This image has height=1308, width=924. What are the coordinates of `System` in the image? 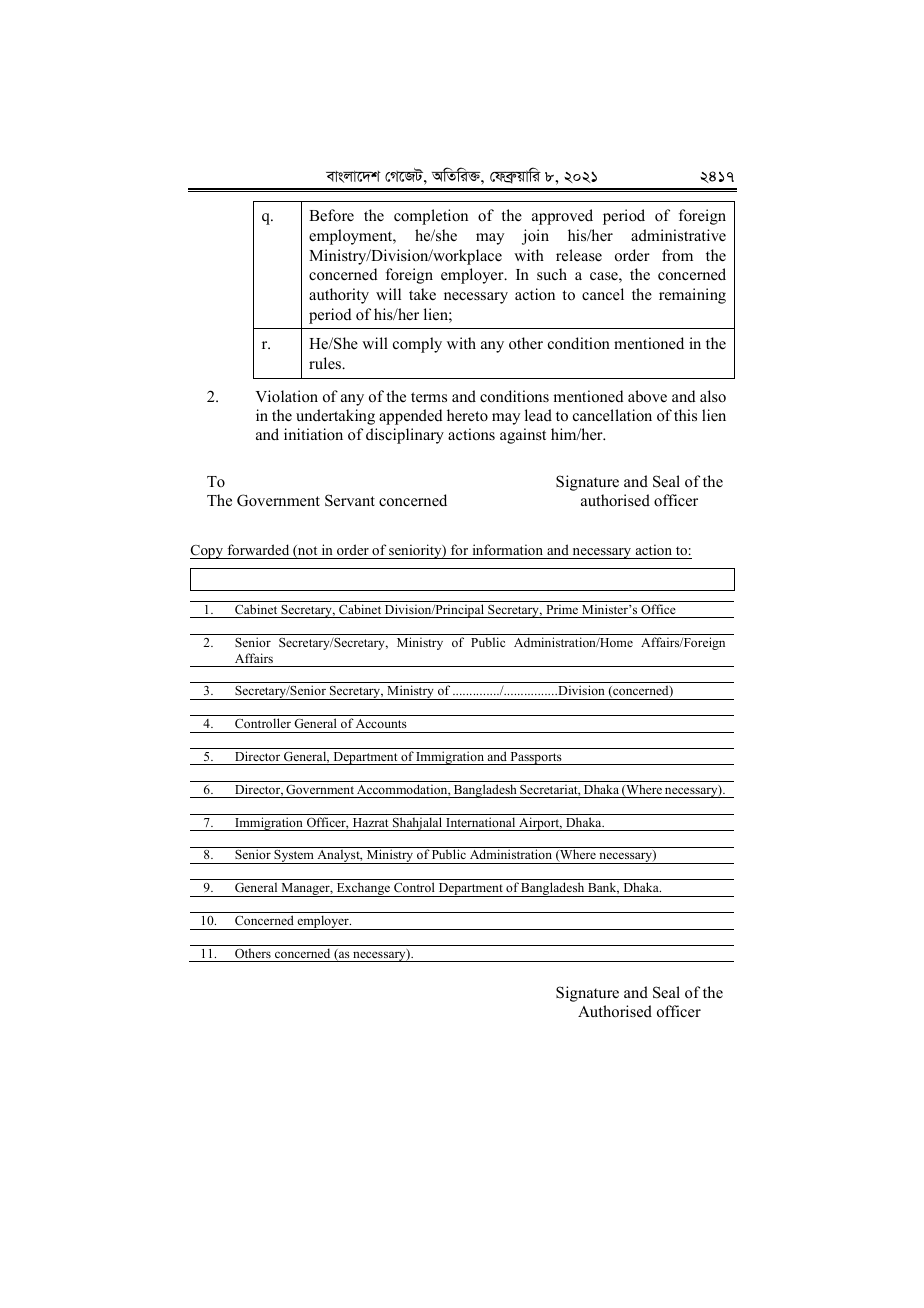 It's located at (294, 857).
